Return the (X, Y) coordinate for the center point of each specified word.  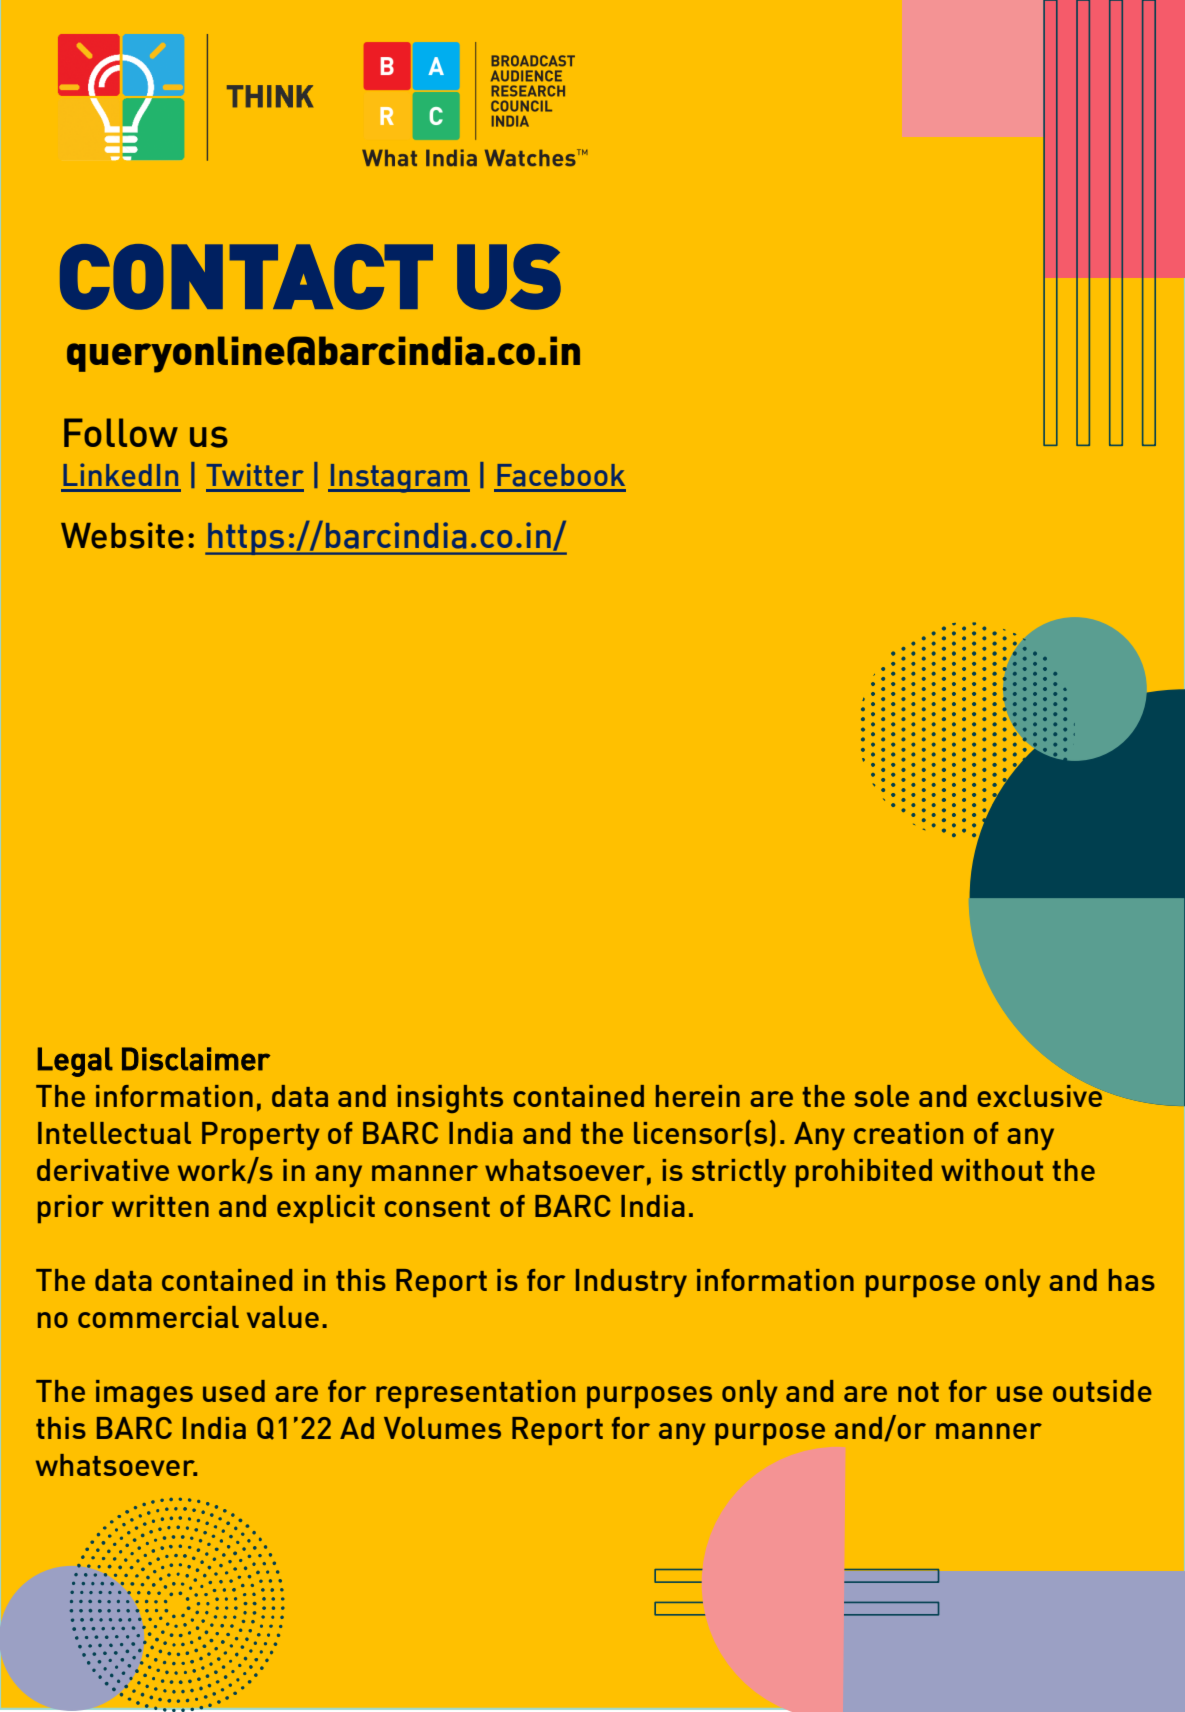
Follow (121, 432)
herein (698, 1096)
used (234, 1391)
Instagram (399, 478)
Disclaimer (196, 1059)
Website (122, 535)
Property (261, 1136)
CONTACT (246, 277)
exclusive (1039, 1096)
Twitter (255, 475)
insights (450, 1099)
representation (475, 1394)
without (992, 1170)
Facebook (561, 475)
